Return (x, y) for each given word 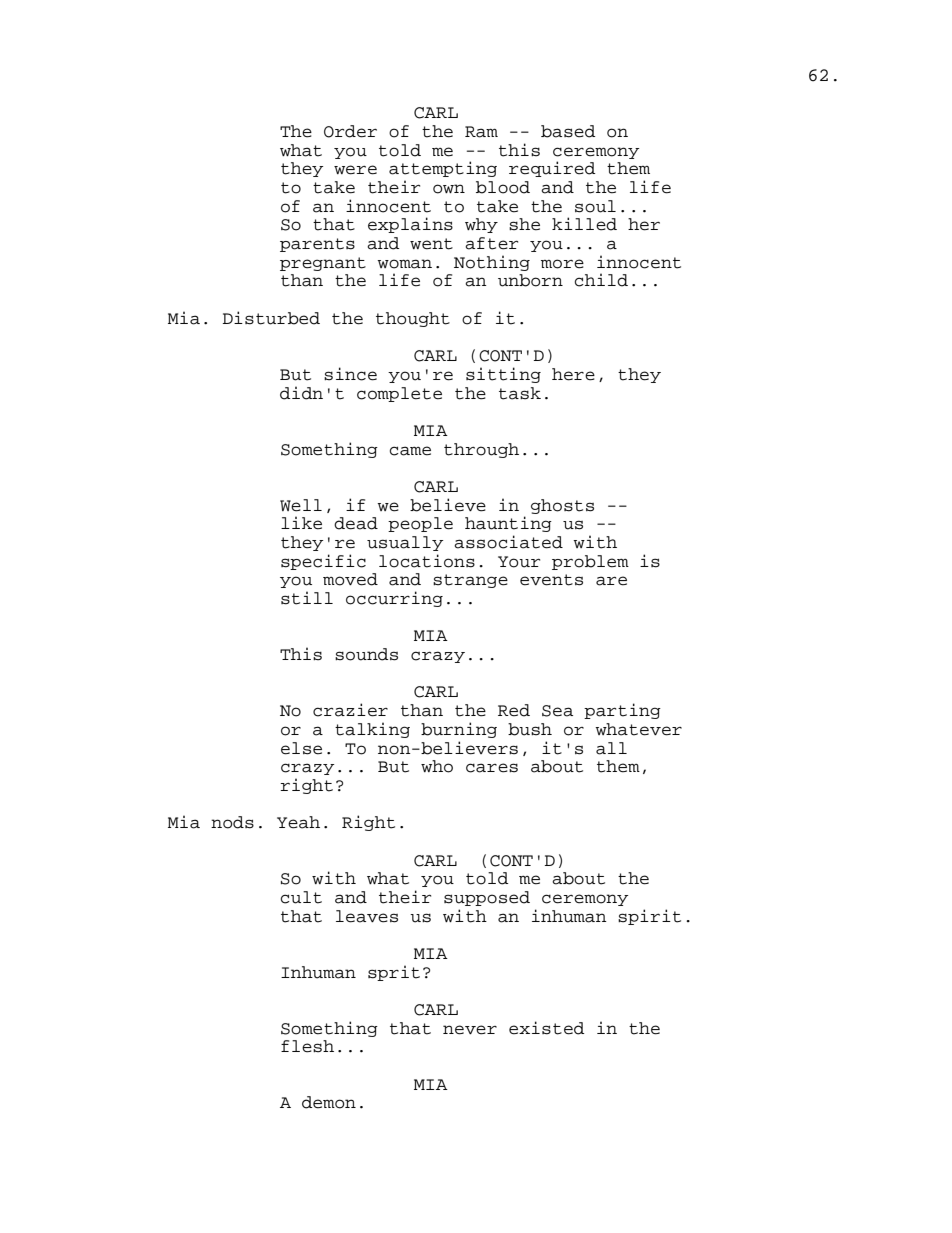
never (470, 1030)
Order (350, 131)
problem (590, 562)
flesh (307, 1046)
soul (595, 206)
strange (470, 581)
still (307, 598)
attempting (443, 169)
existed (547, 1028)
